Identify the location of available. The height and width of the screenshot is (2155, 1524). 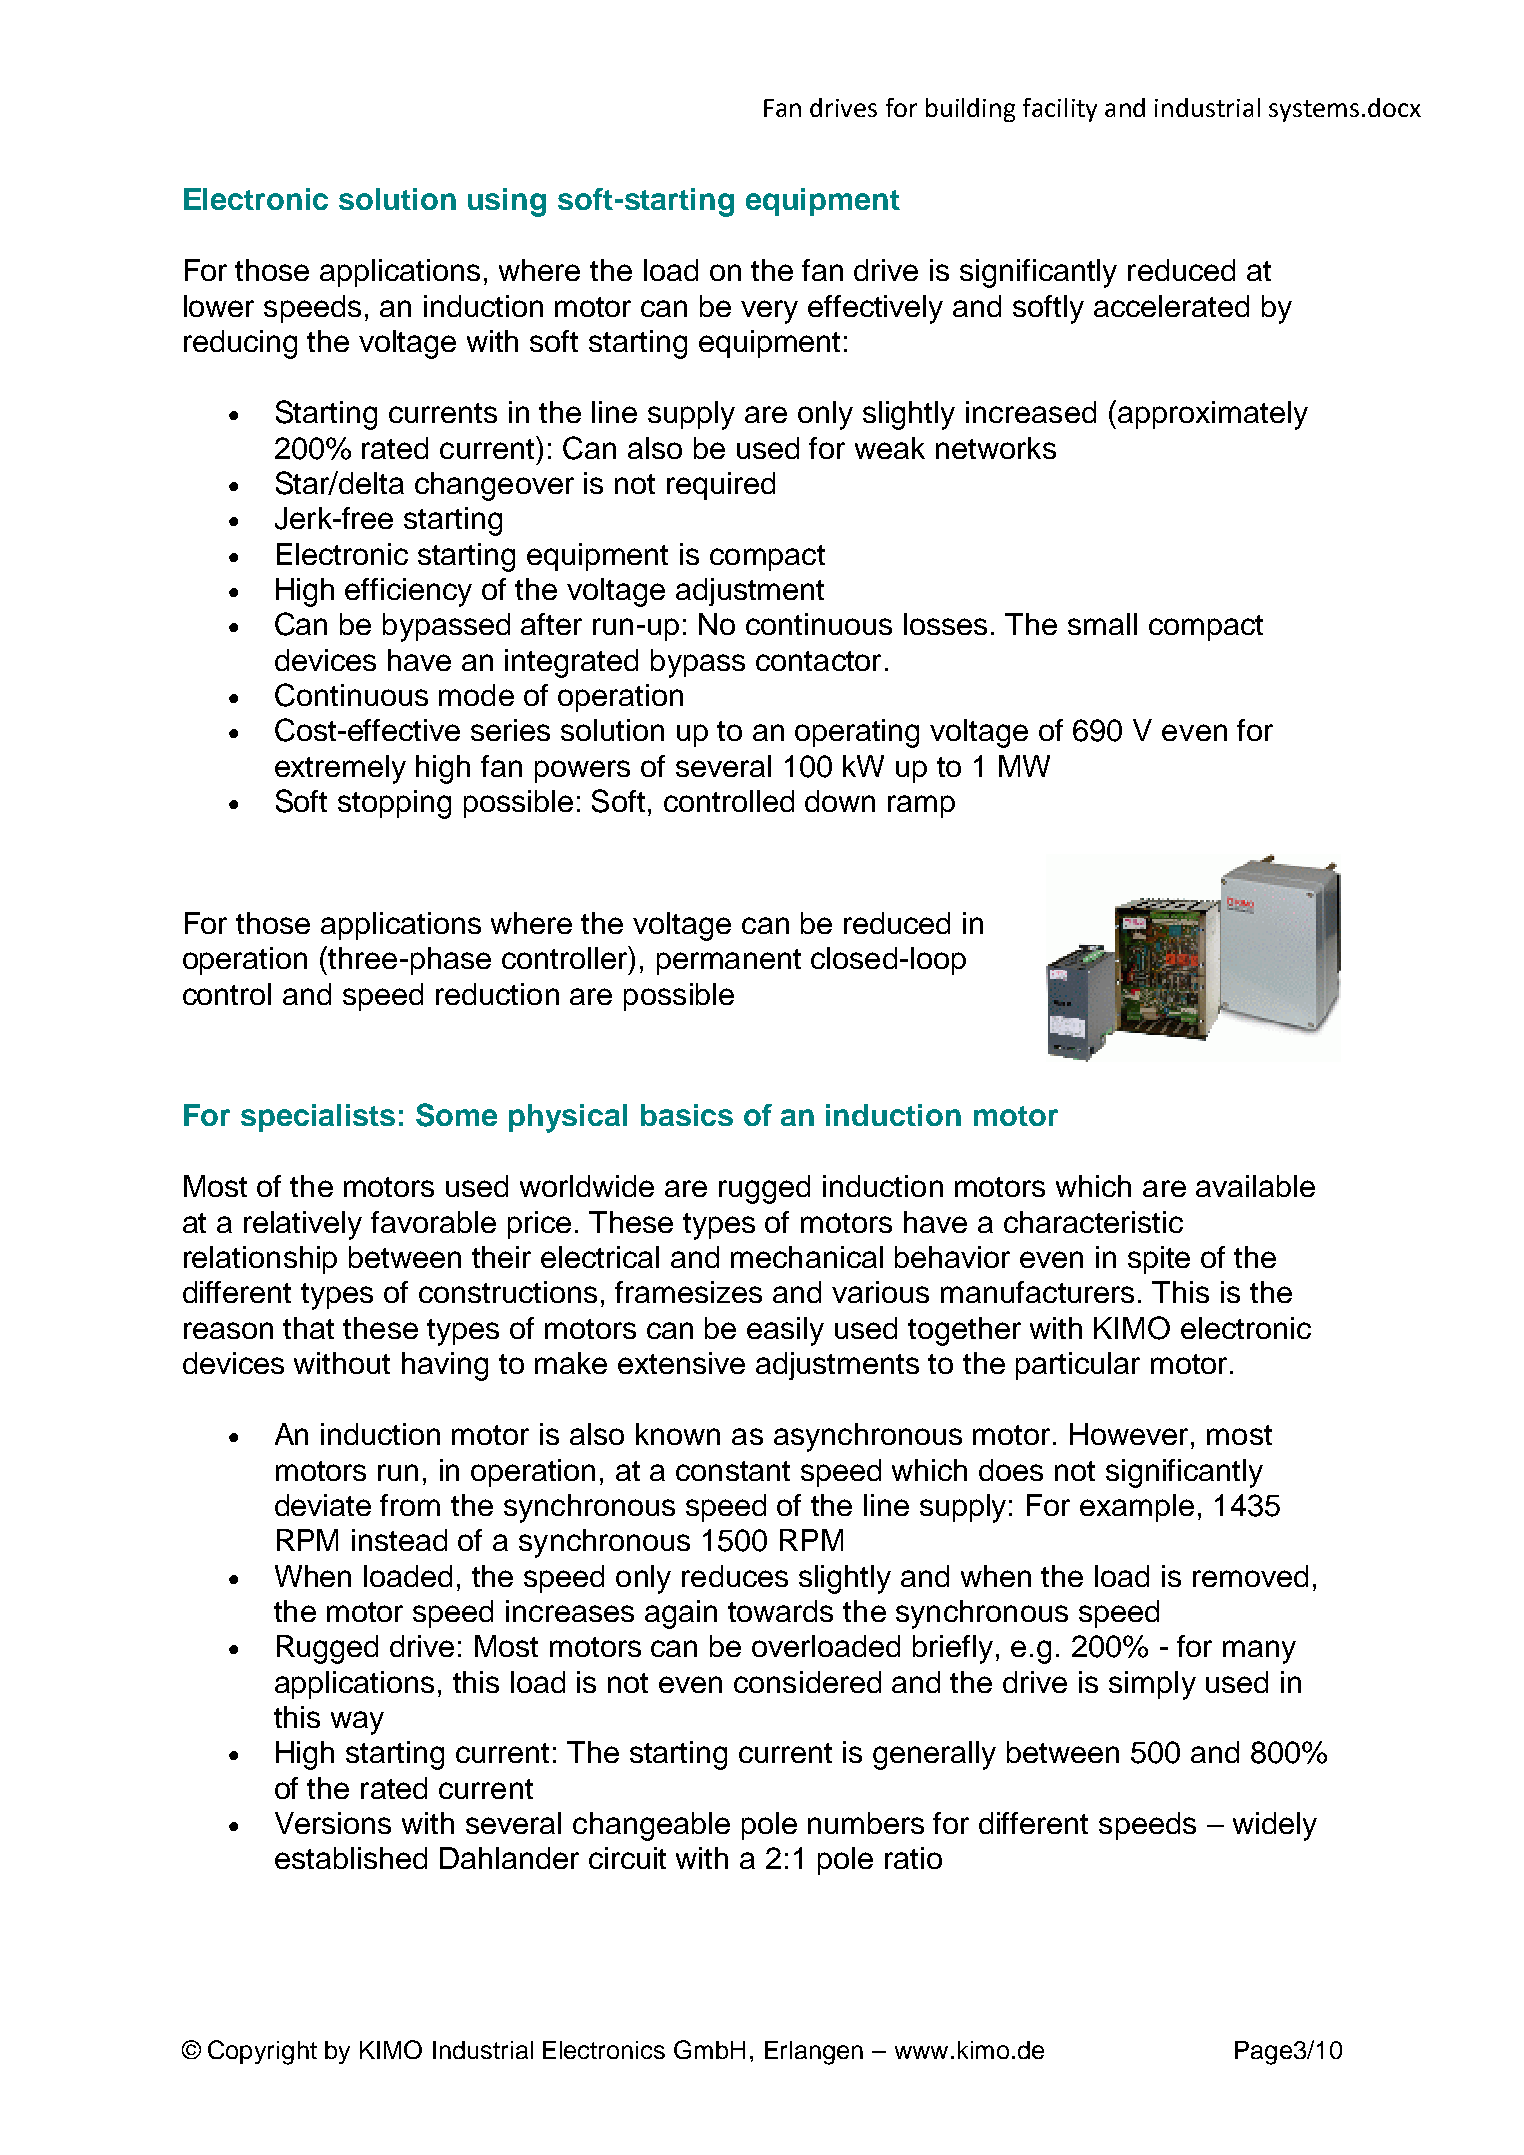
(1255, 1186).
